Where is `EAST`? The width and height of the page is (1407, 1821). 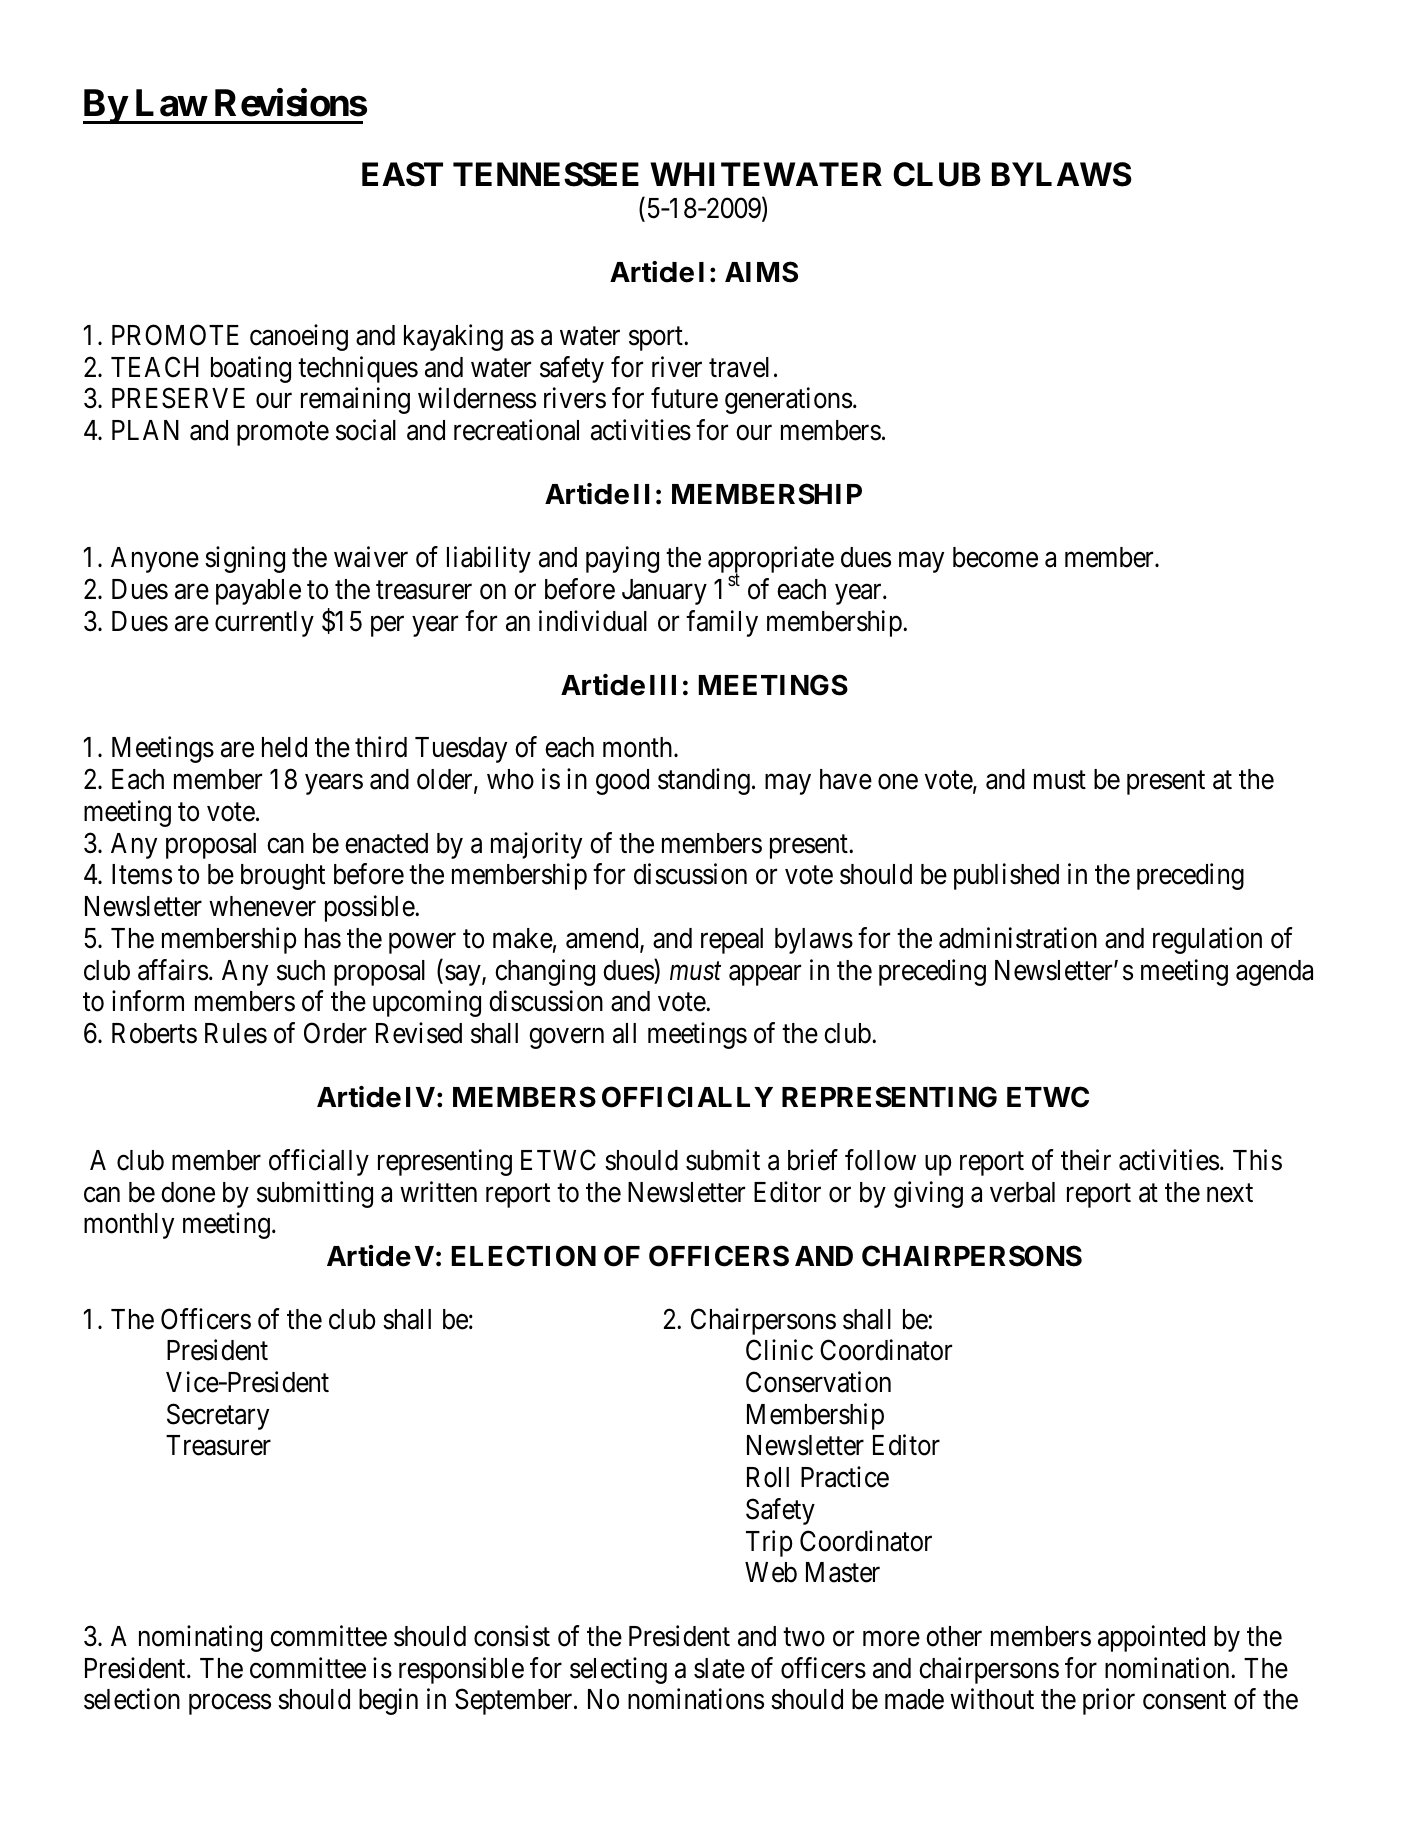 EAST is located at coordinates (402, 174).
